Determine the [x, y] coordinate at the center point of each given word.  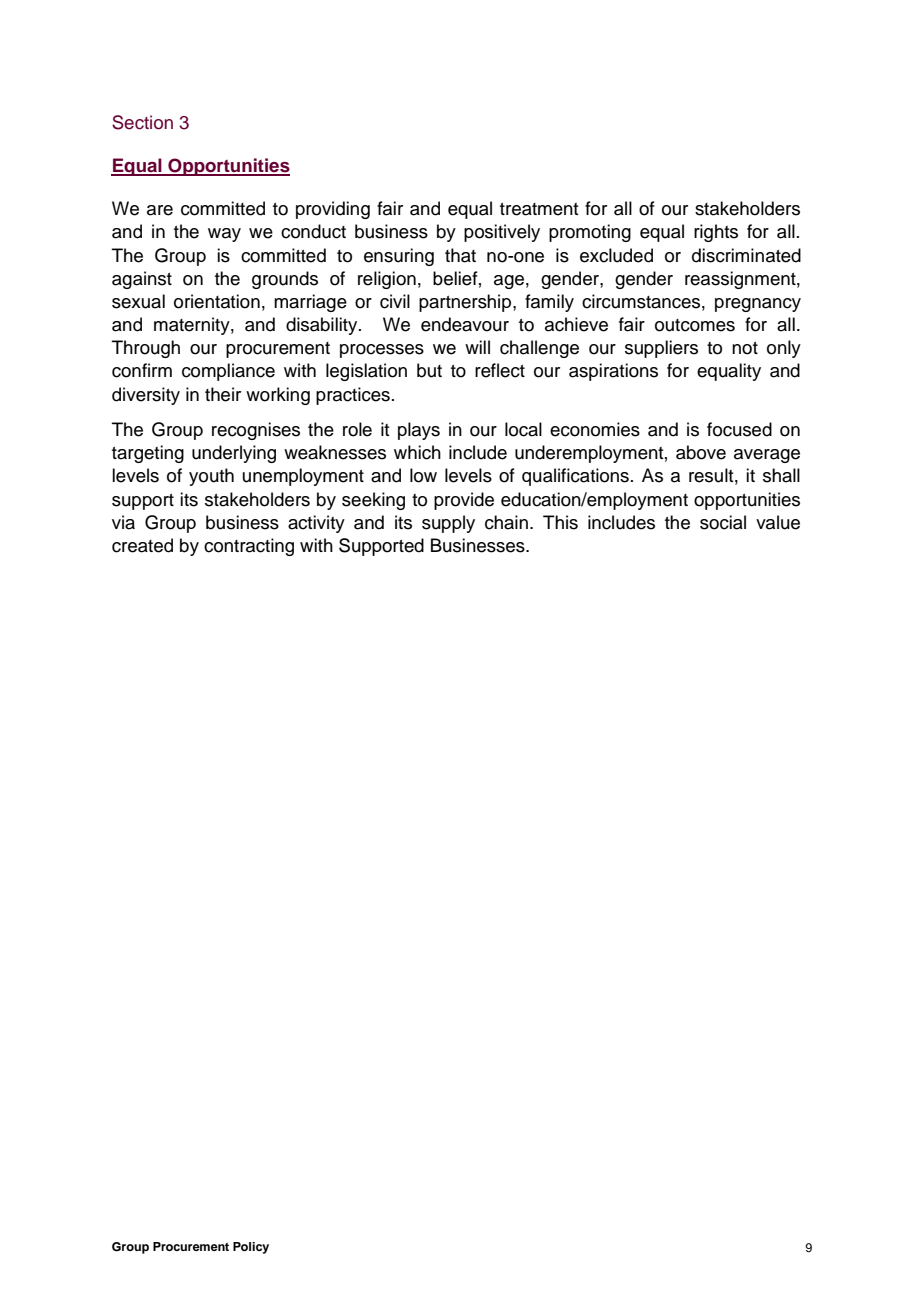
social [723, 522]
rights [716, 233]
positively [502, 233]
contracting [249, 547]
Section [142, 122]
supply [448, 524]
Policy [251, 1248]
